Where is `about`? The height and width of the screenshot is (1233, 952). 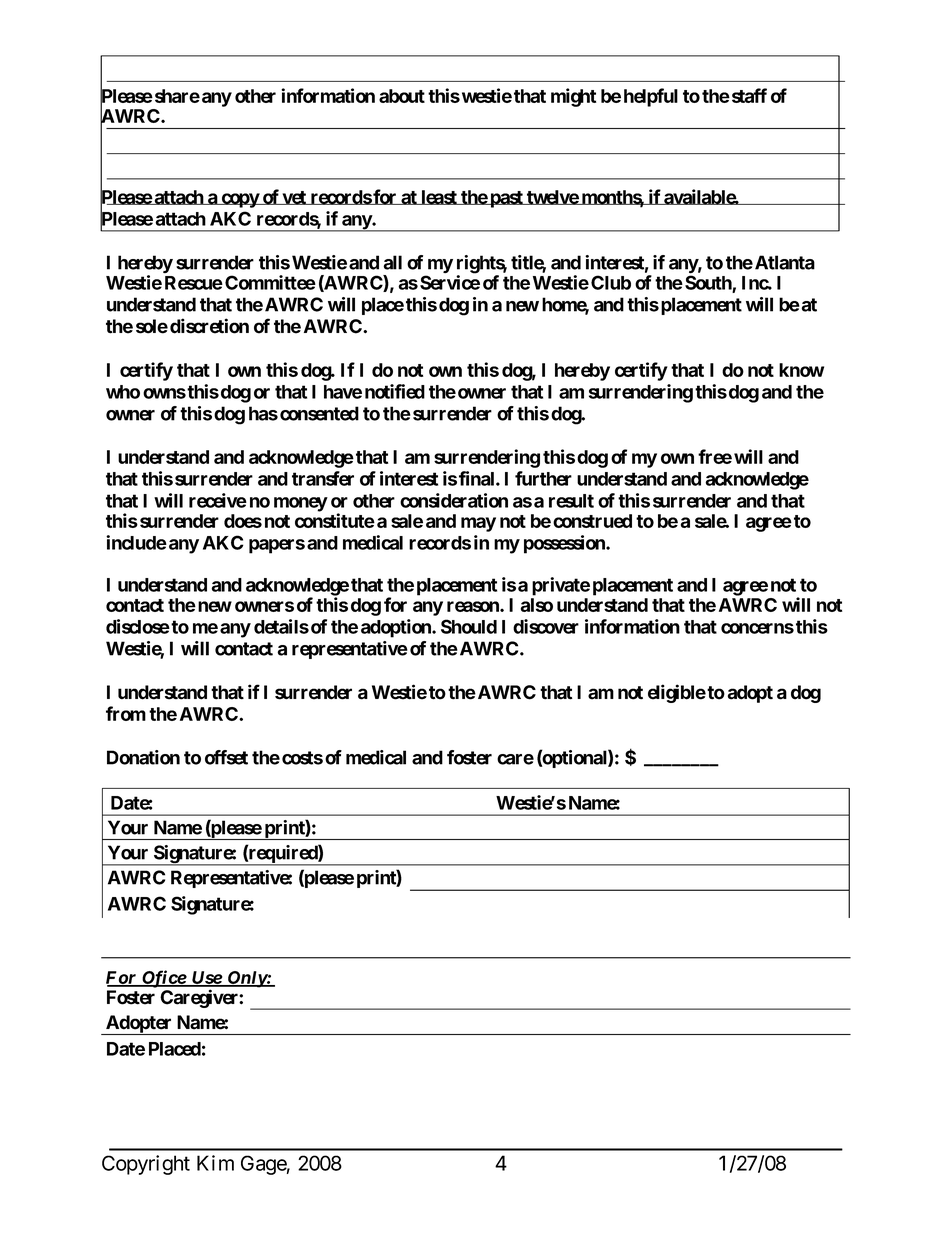 about is located at coordinates (402, 96).
